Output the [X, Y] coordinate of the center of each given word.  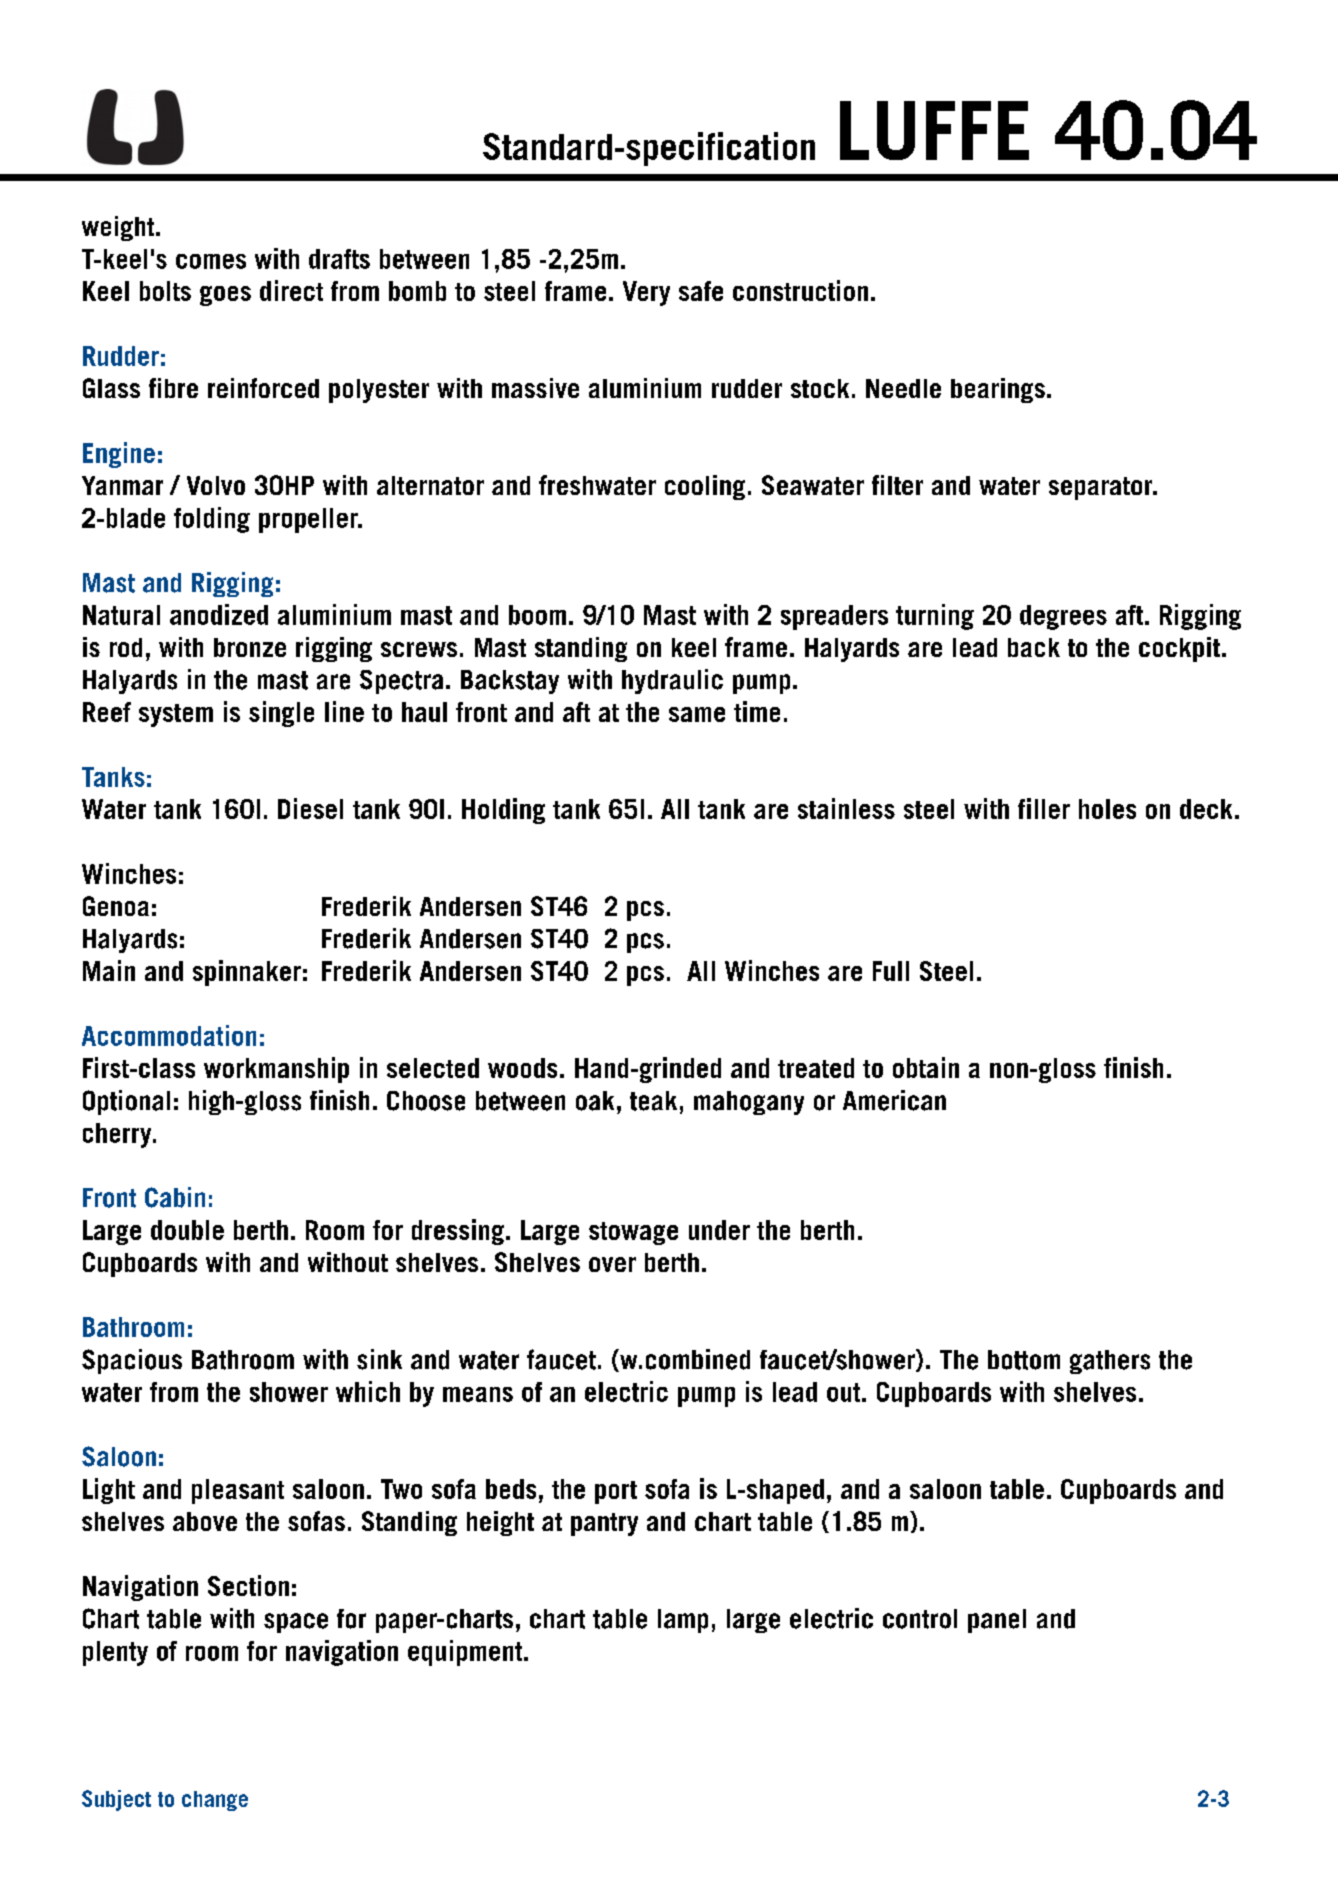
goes [225, 296]
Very [646, 293]
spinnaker [247, 973]
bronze [250, 647]
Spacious [132, 1361]
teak [653, 1101]
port [616, 1492]
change [215, 1801]
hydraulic [672, 681]
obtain [926, 1067]
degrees [1063, 617]
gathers [1110, 1362]
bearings [998, 390]
